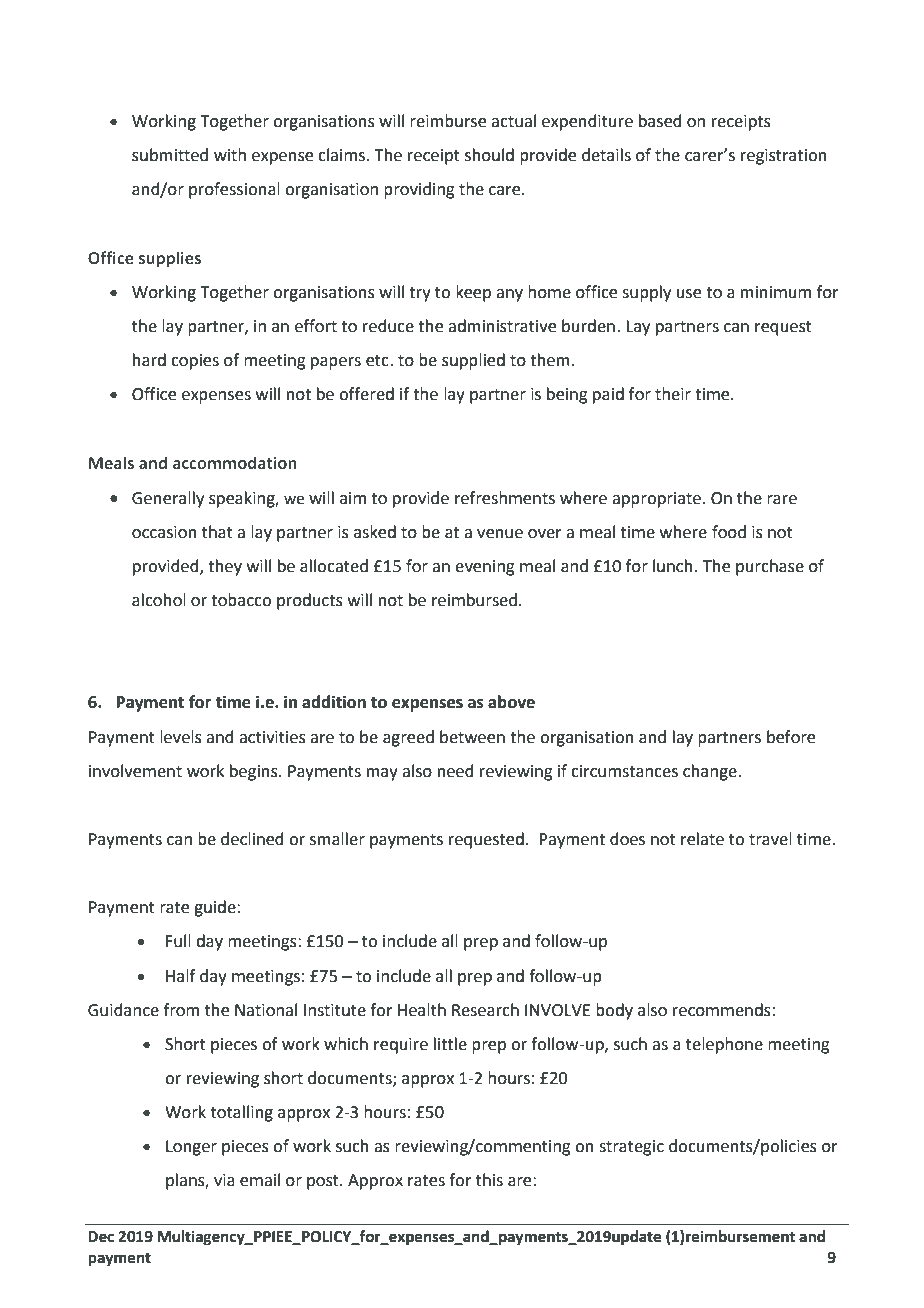 This screenshot has width=924, height=1308. I want to click on with, so click(230, 155).
